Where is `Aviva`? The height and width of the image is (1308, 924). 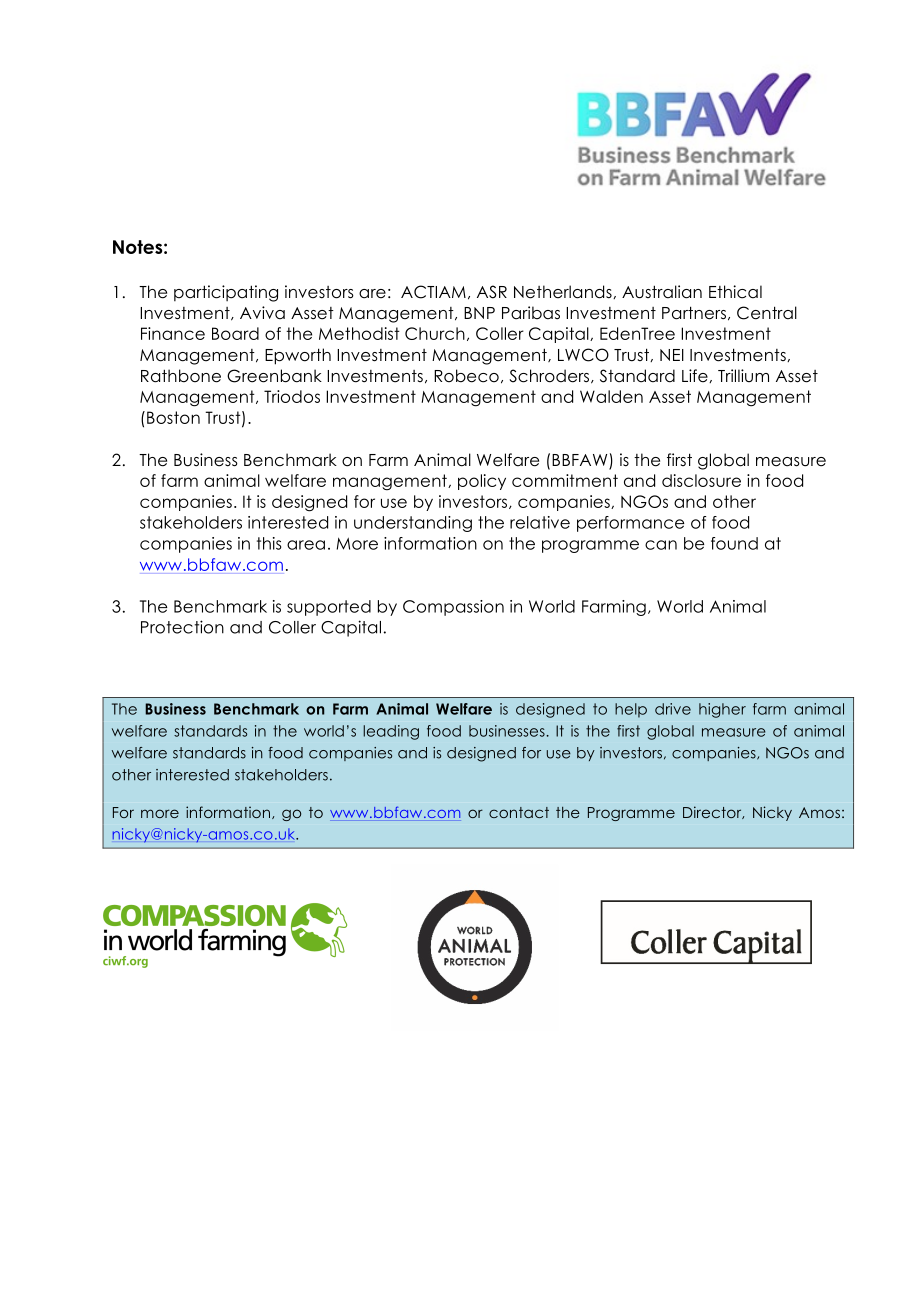 Aviva is located at coordinates (262, 313).
